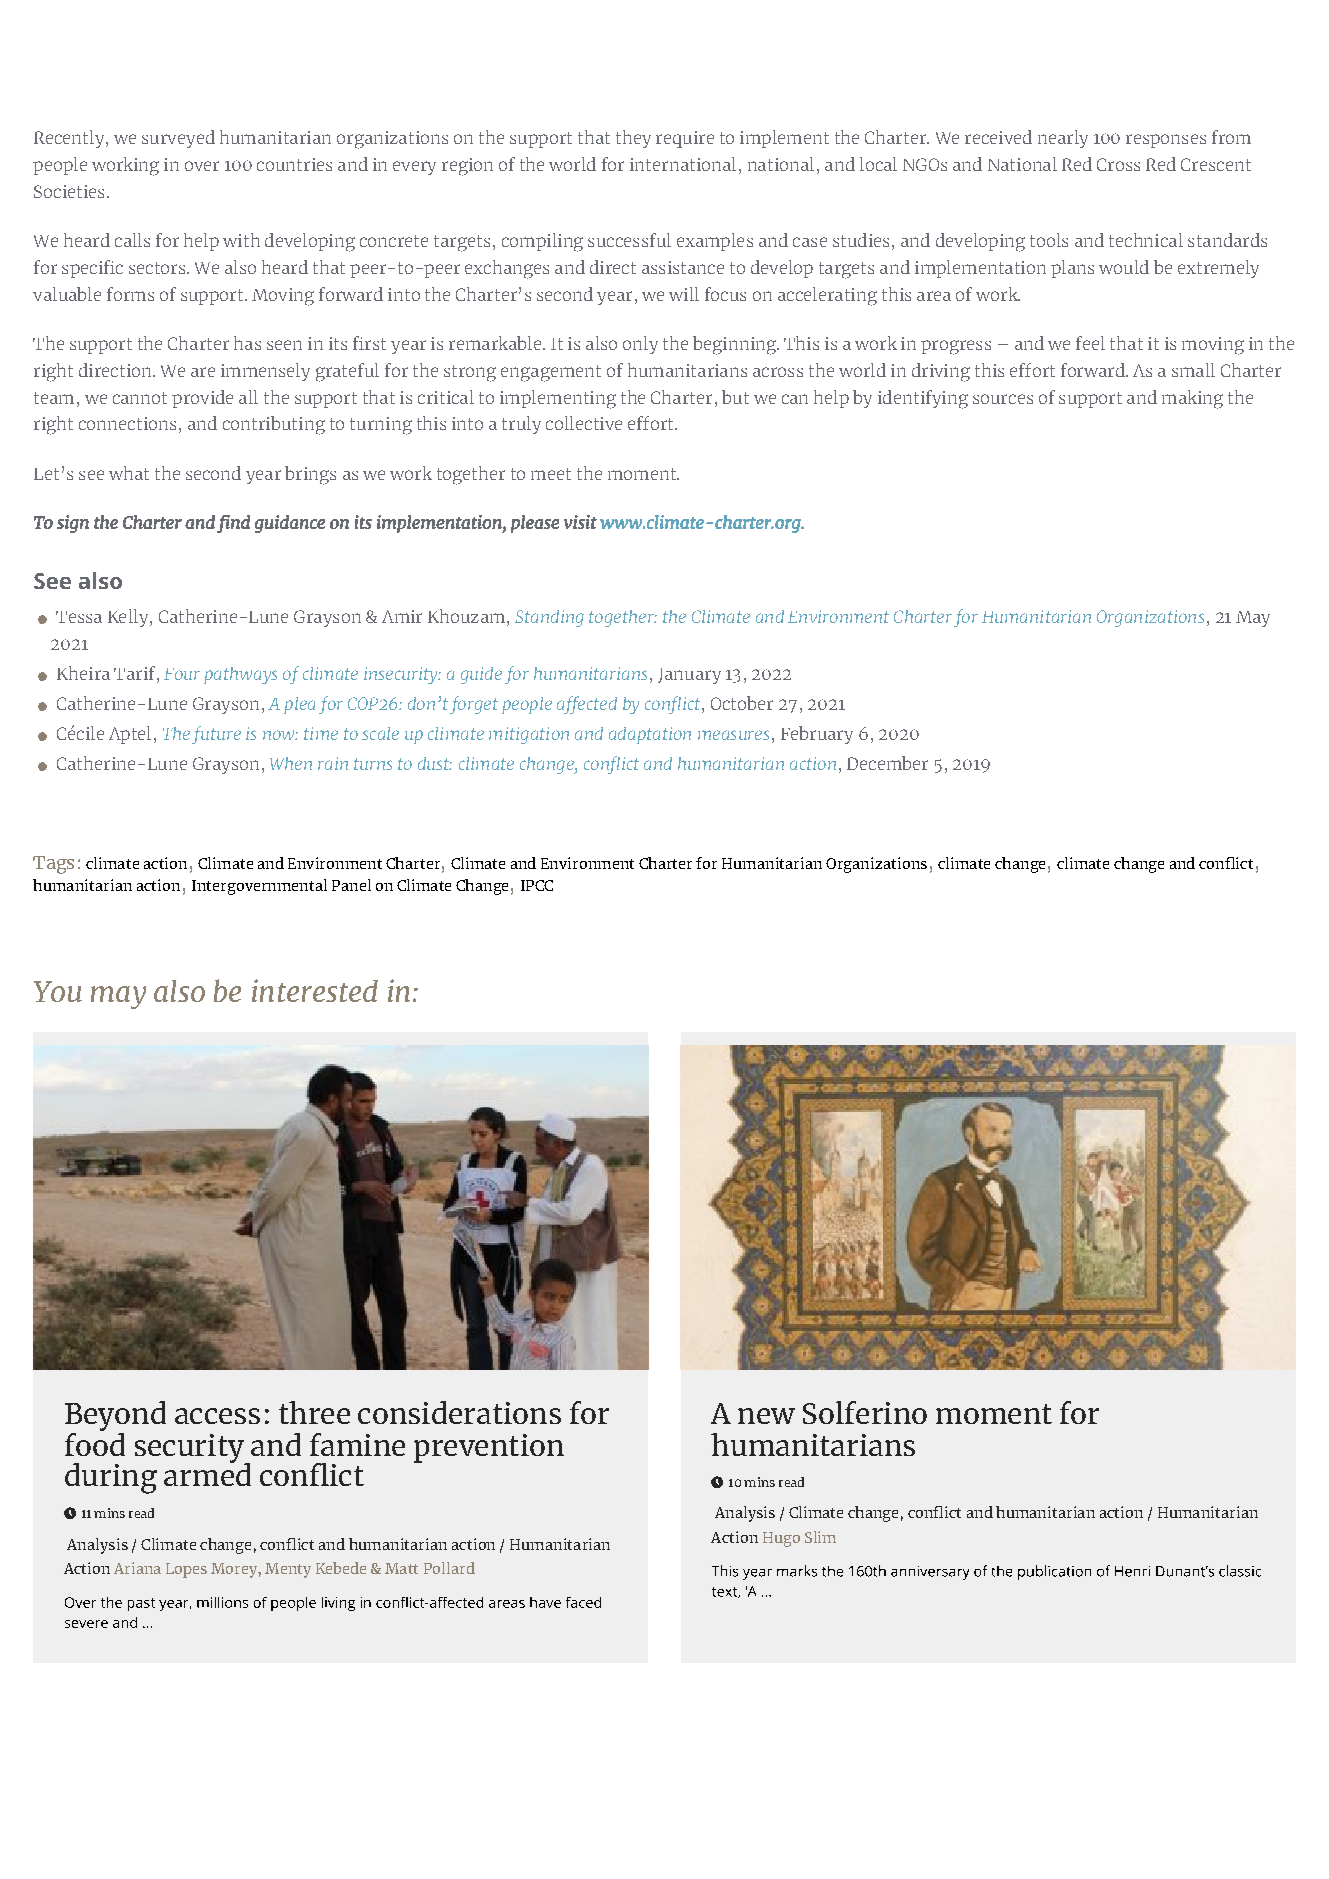  I want to click on faced, so click(583, 1602).
